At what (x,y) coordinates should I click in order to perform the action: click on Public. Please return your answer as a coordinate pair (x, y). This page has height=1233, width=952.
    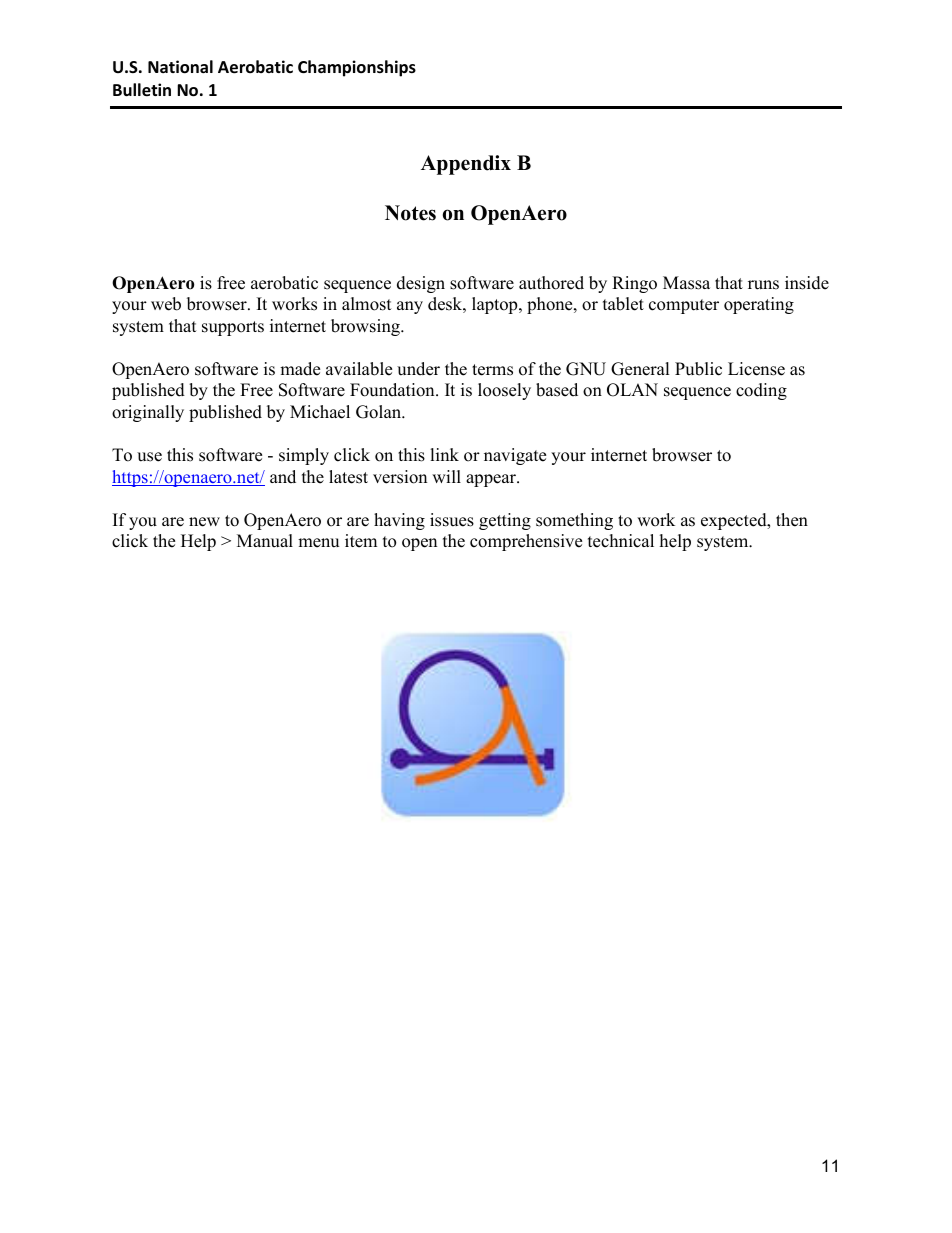
    Looking at the image, I should click on (698, 369).
